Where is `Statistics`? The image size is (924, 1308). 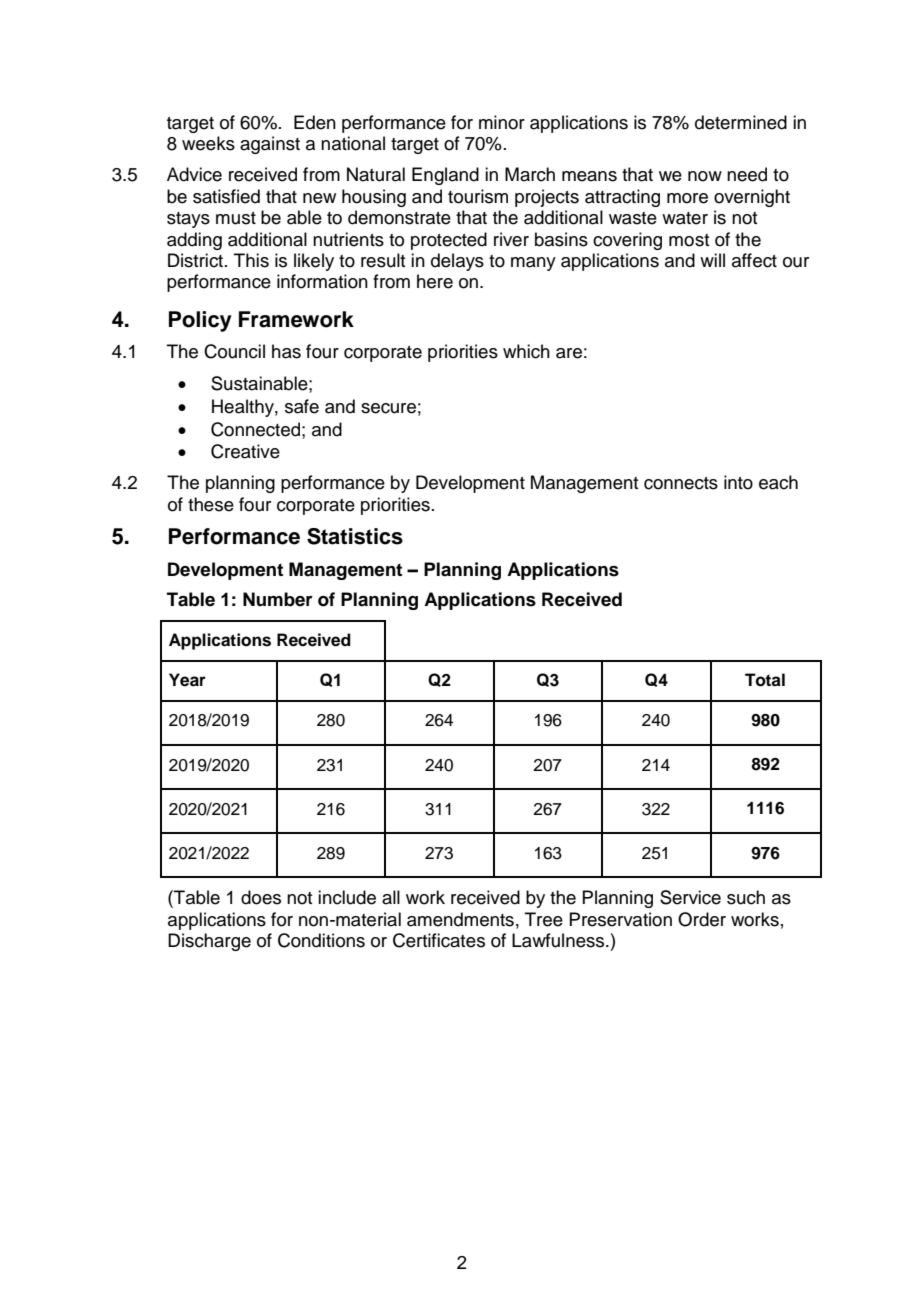
Statistics is located at coordinates (355, 536).
